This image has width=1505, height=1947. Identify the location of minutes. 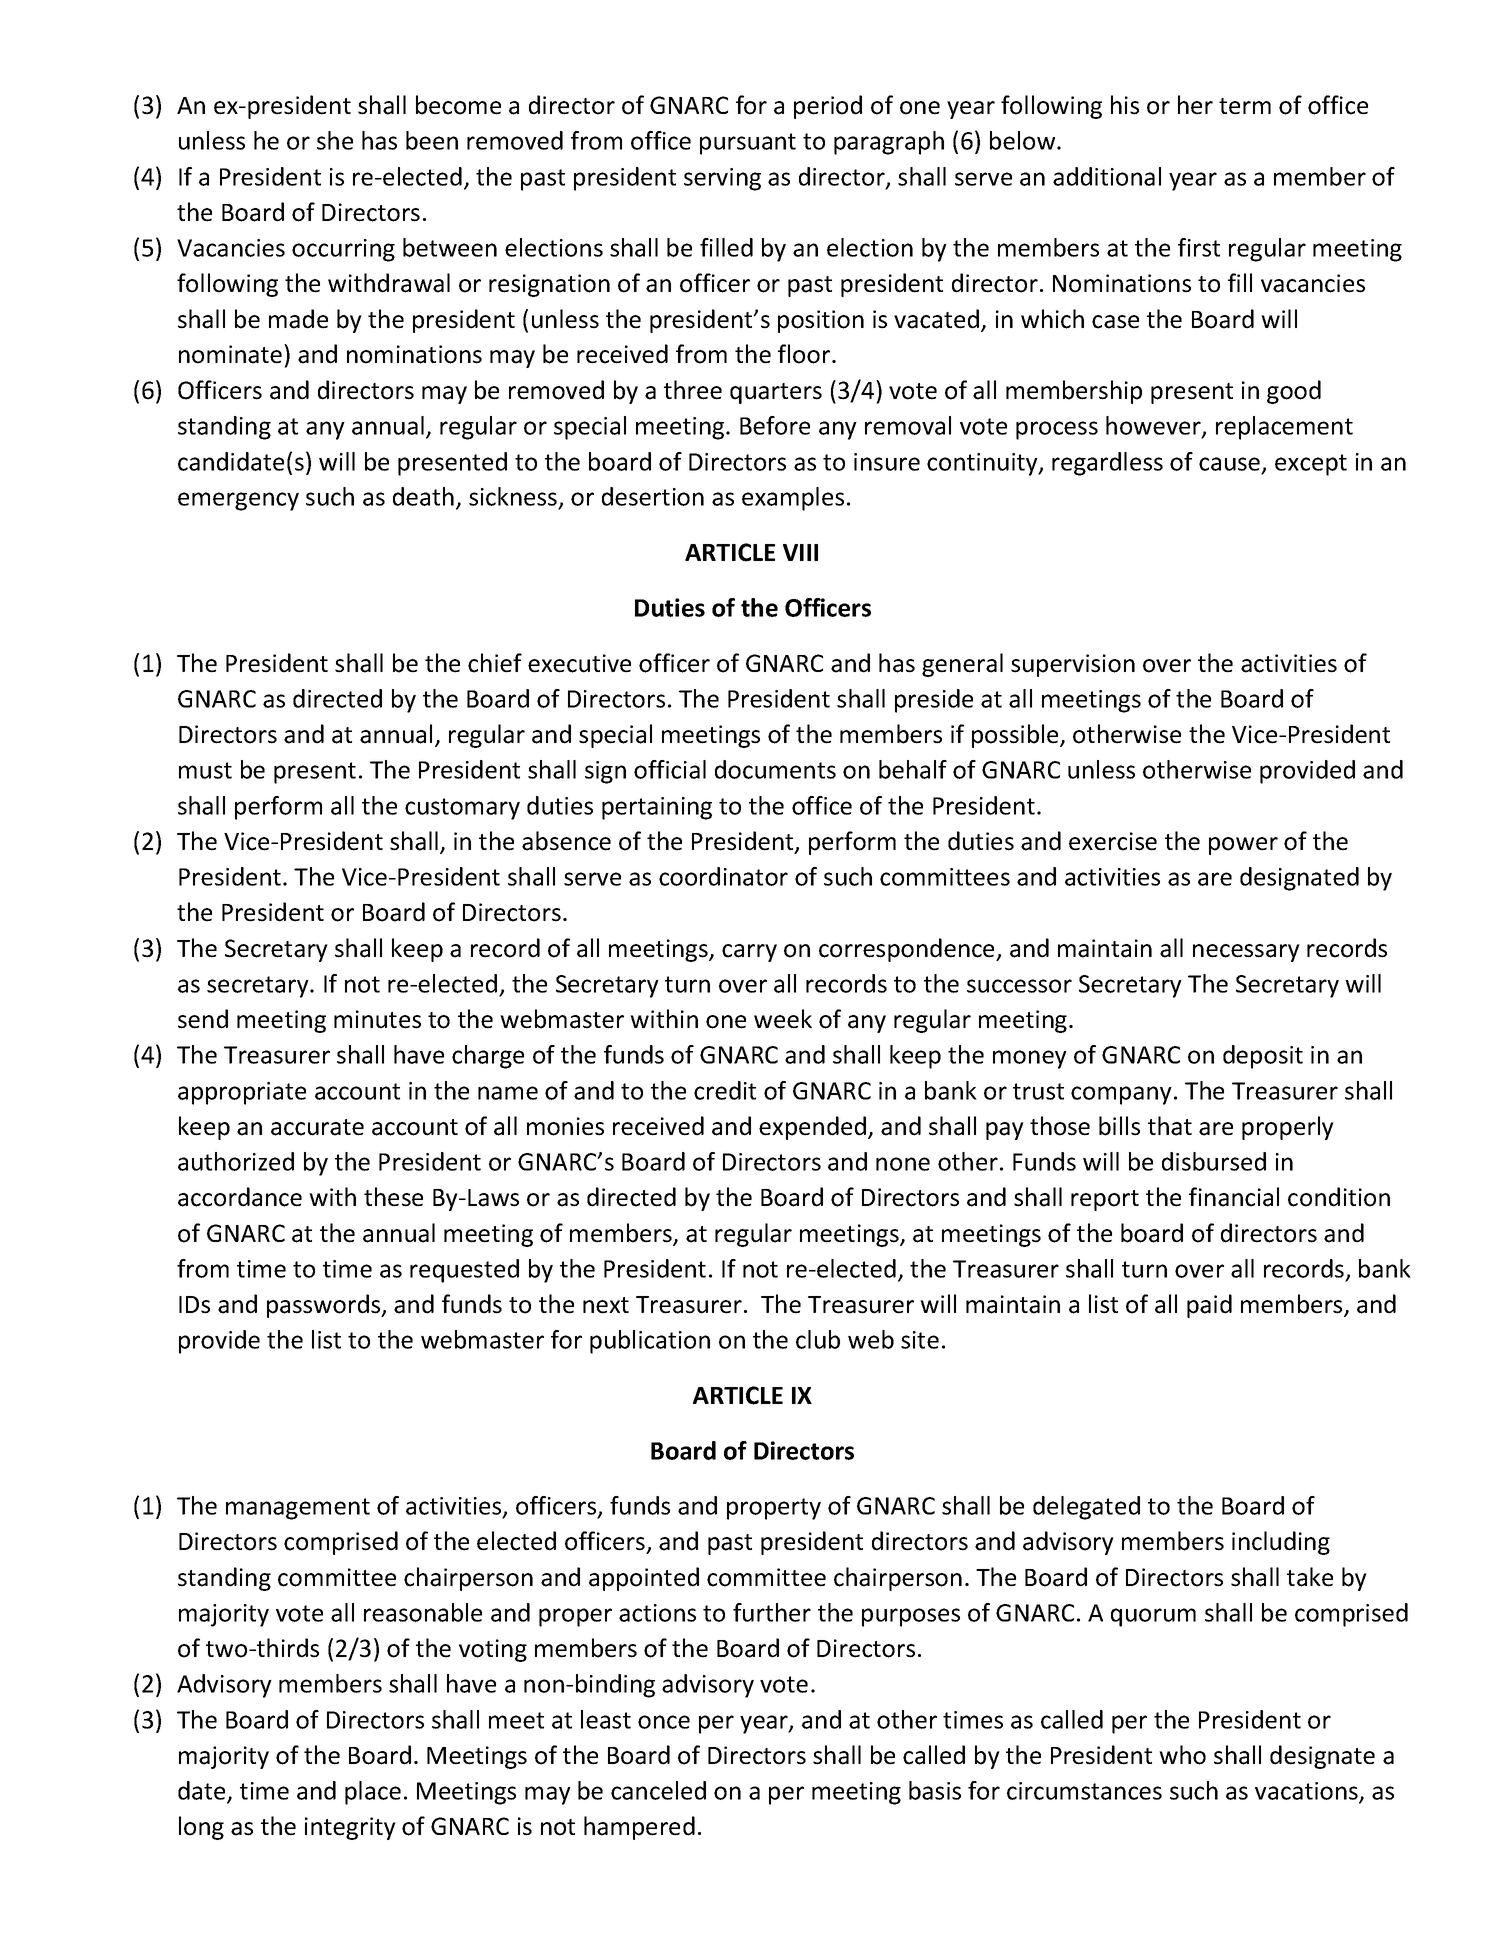
(377, 1019).
